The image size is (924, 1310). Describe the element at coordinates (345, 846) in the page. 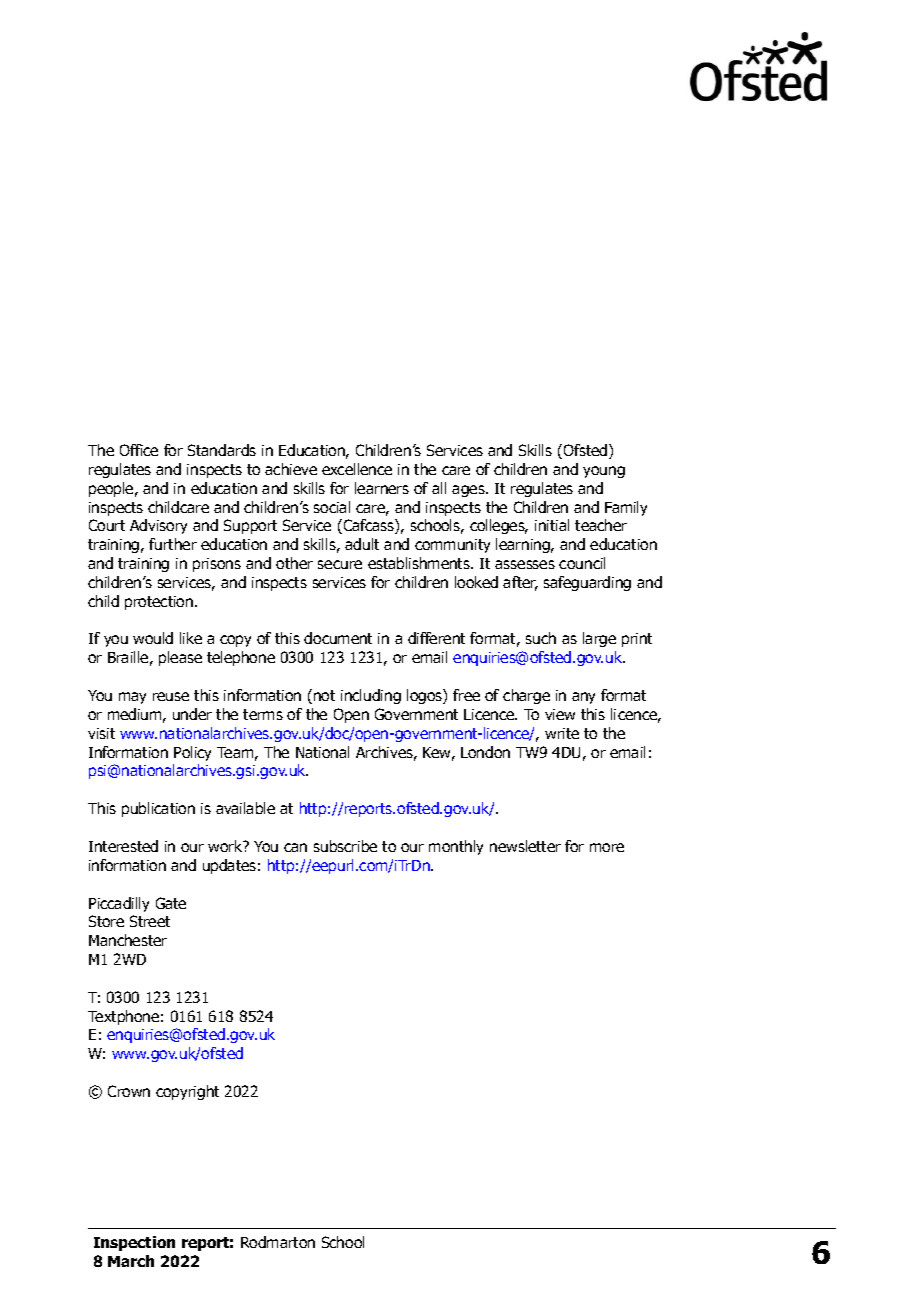

I see `subscribe` at that location.
